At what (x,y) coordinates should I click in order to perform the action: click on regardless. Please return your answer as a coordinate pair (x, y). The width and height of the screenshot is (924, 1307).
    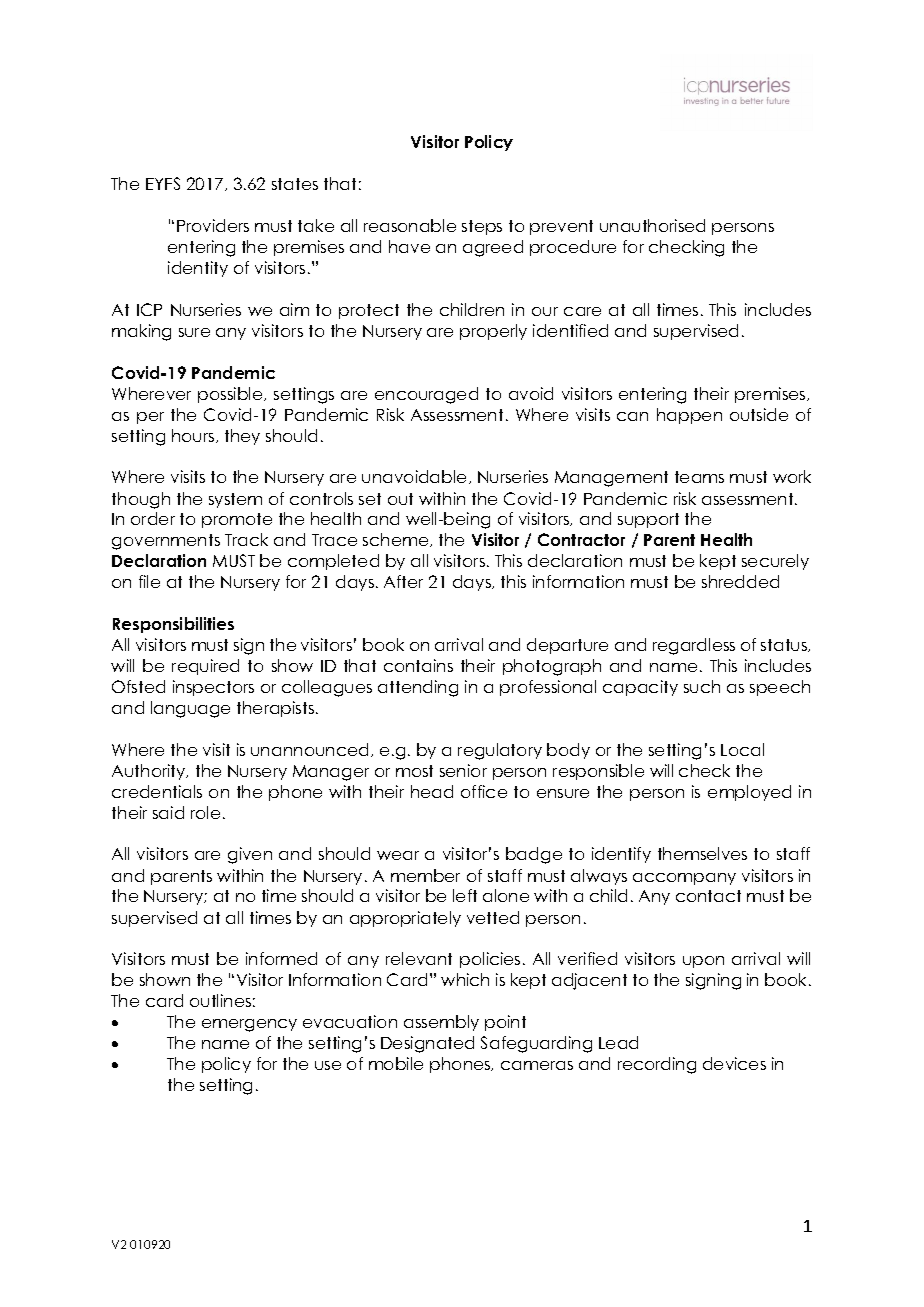
    Looking at the image, I should click on (694, 646).
